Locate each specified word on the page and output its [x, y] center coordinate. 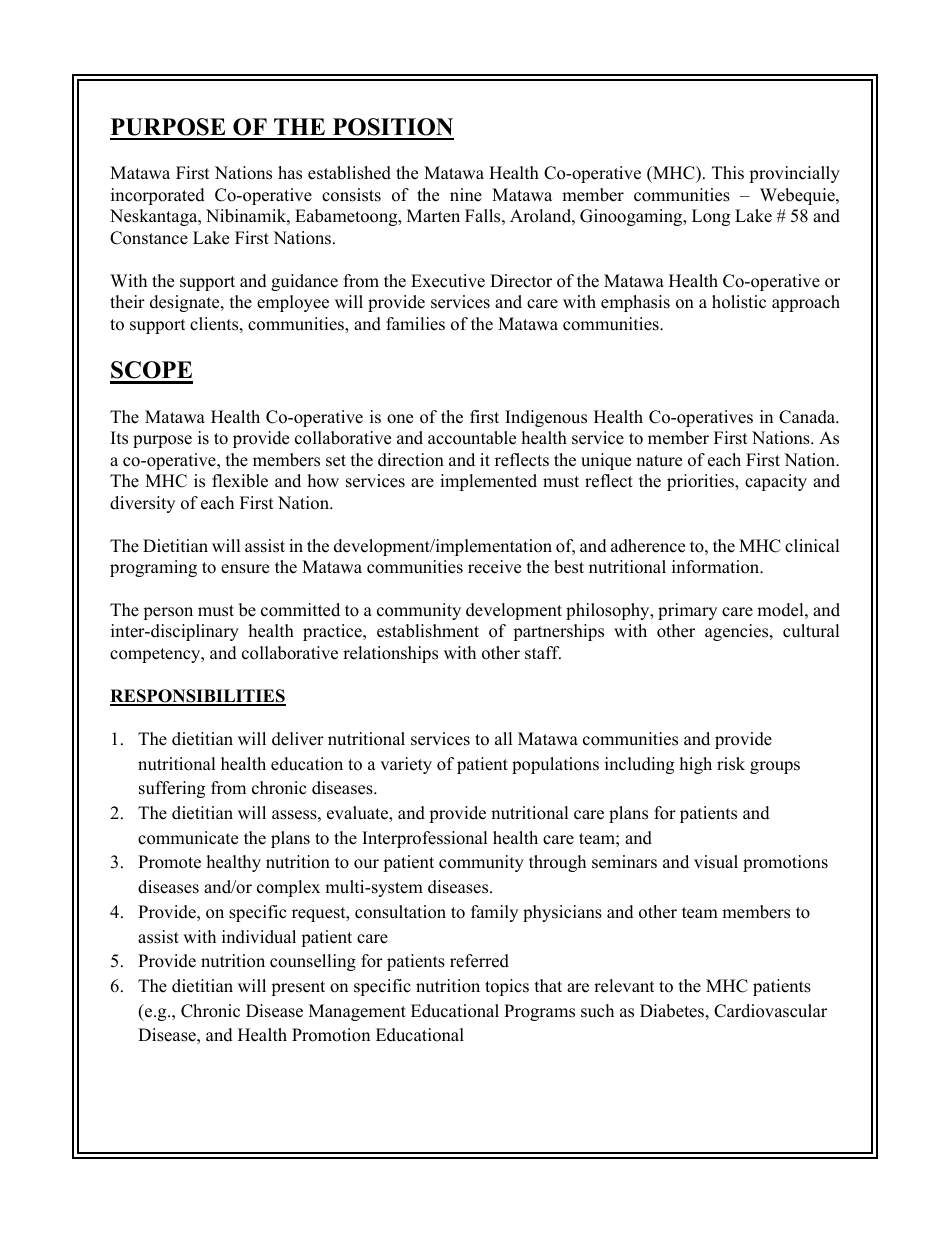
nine [466, 195]
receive [494, 567]
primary [687, 611]
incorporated [158, 196]
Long [711, 217]
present [298, 988]
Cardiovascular [770, 1011]
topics [507, 987]
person [168, 613]
